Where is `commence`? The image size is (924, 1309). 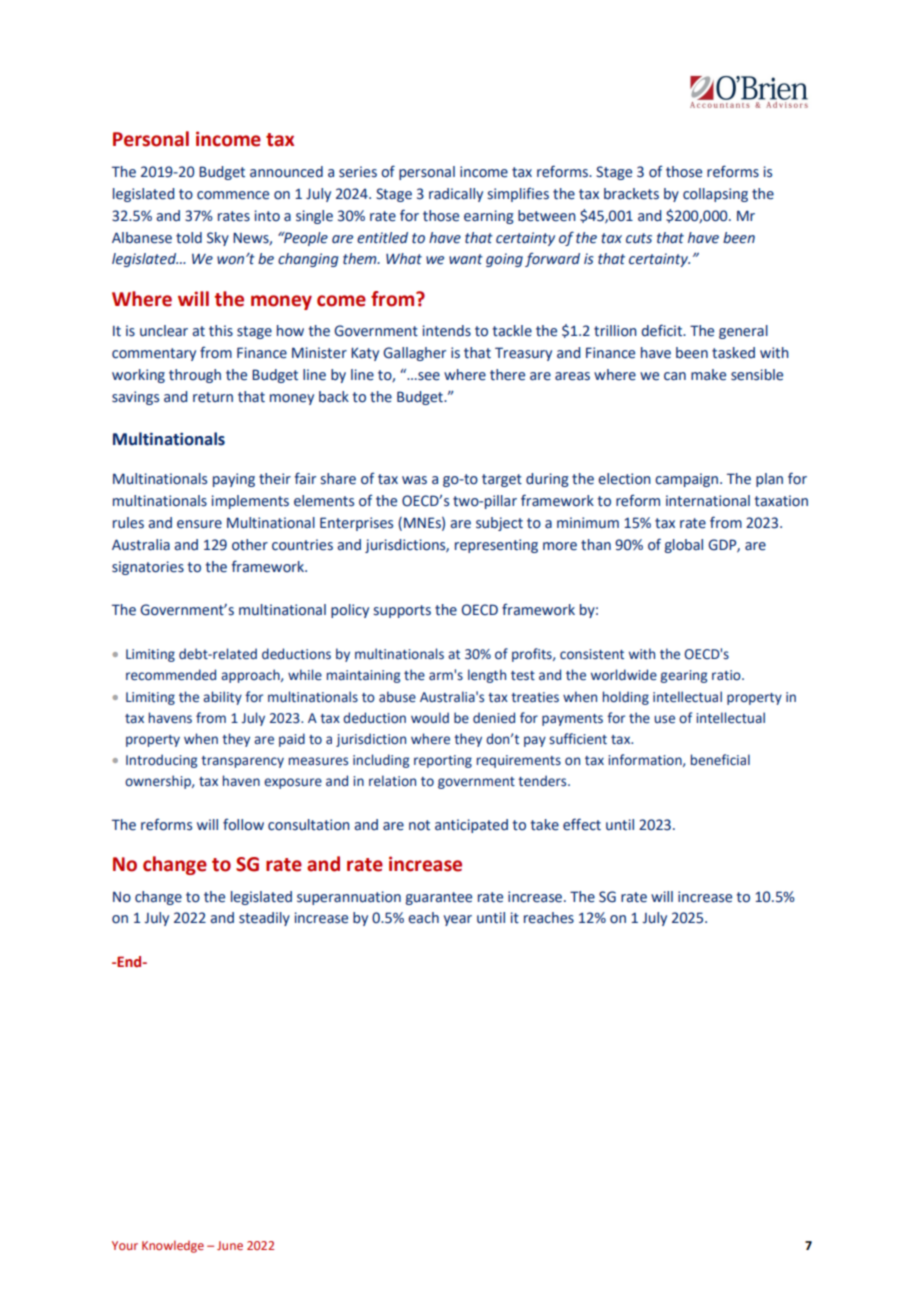 commence is located at coordinates (233, 195).
